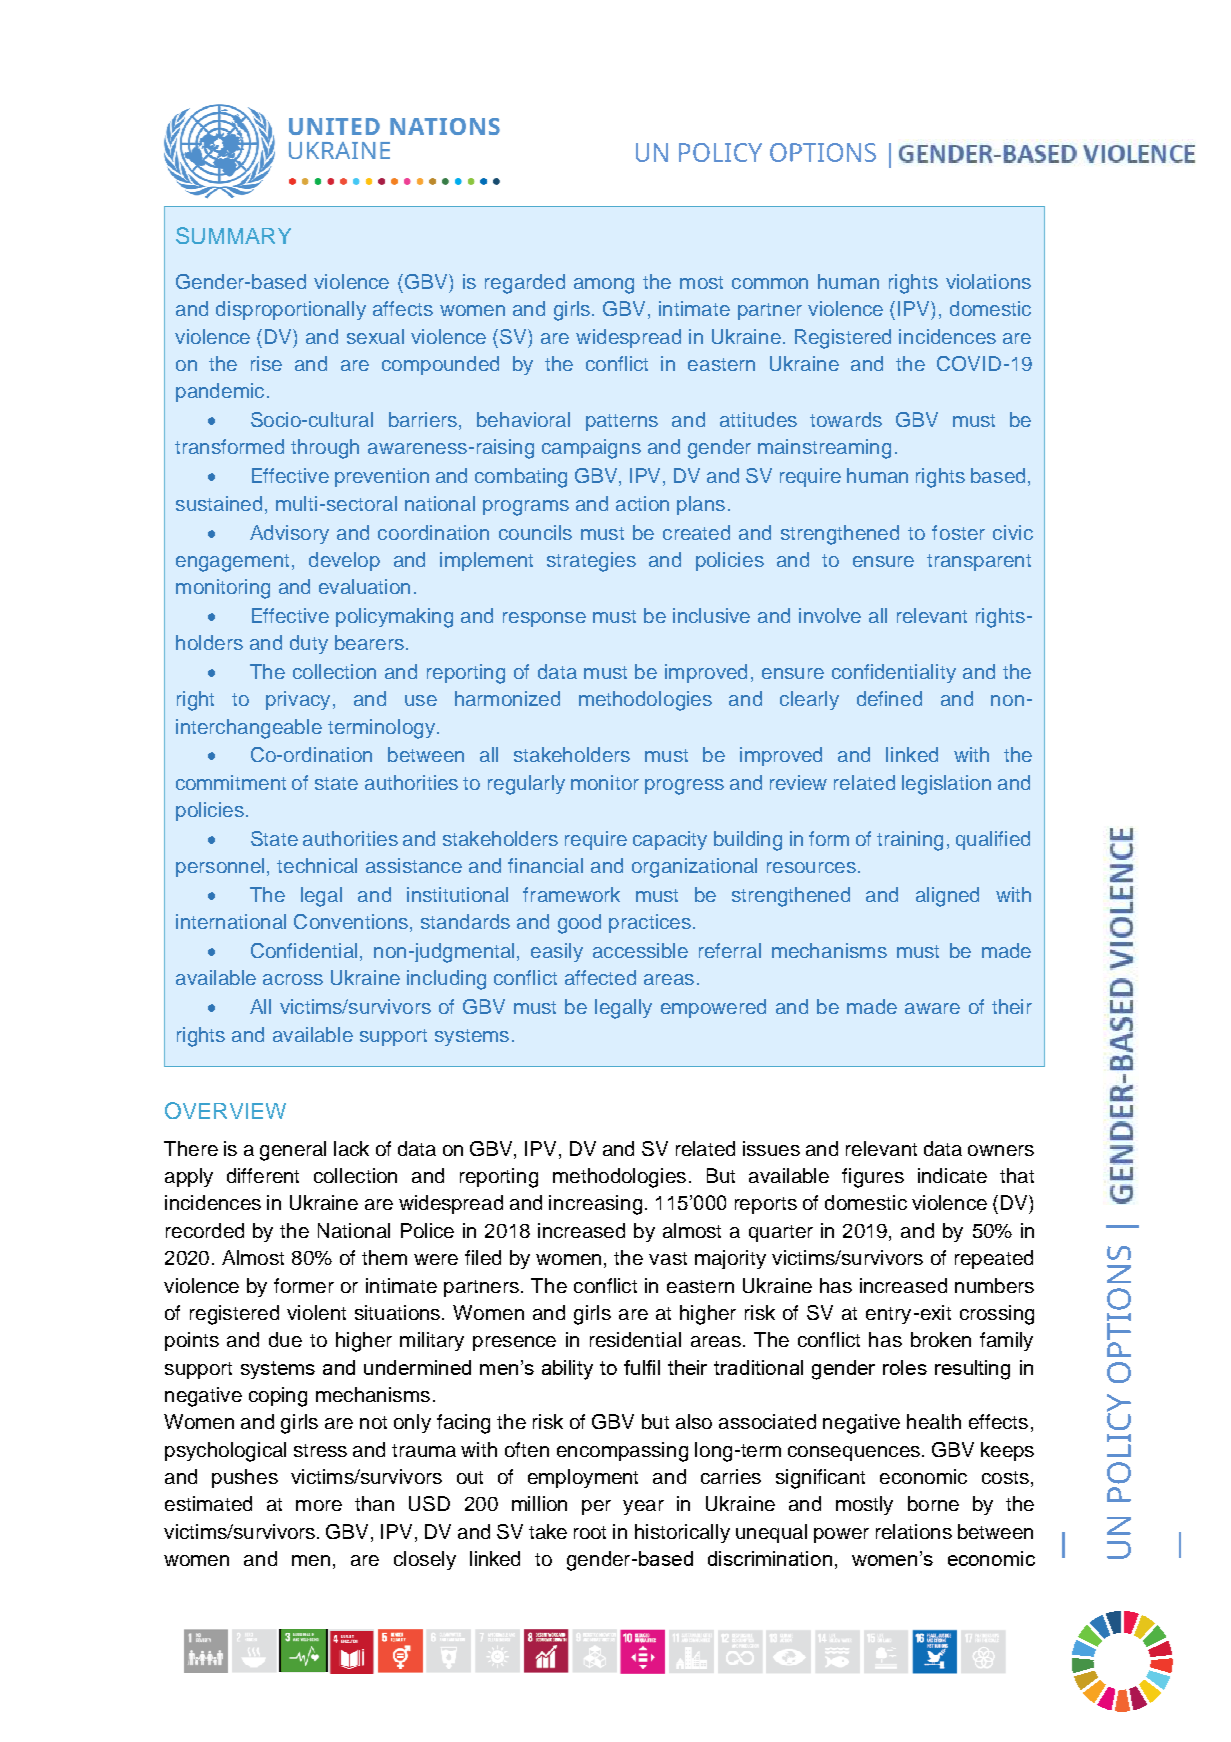  I want to click on action, so click(642, 503).
